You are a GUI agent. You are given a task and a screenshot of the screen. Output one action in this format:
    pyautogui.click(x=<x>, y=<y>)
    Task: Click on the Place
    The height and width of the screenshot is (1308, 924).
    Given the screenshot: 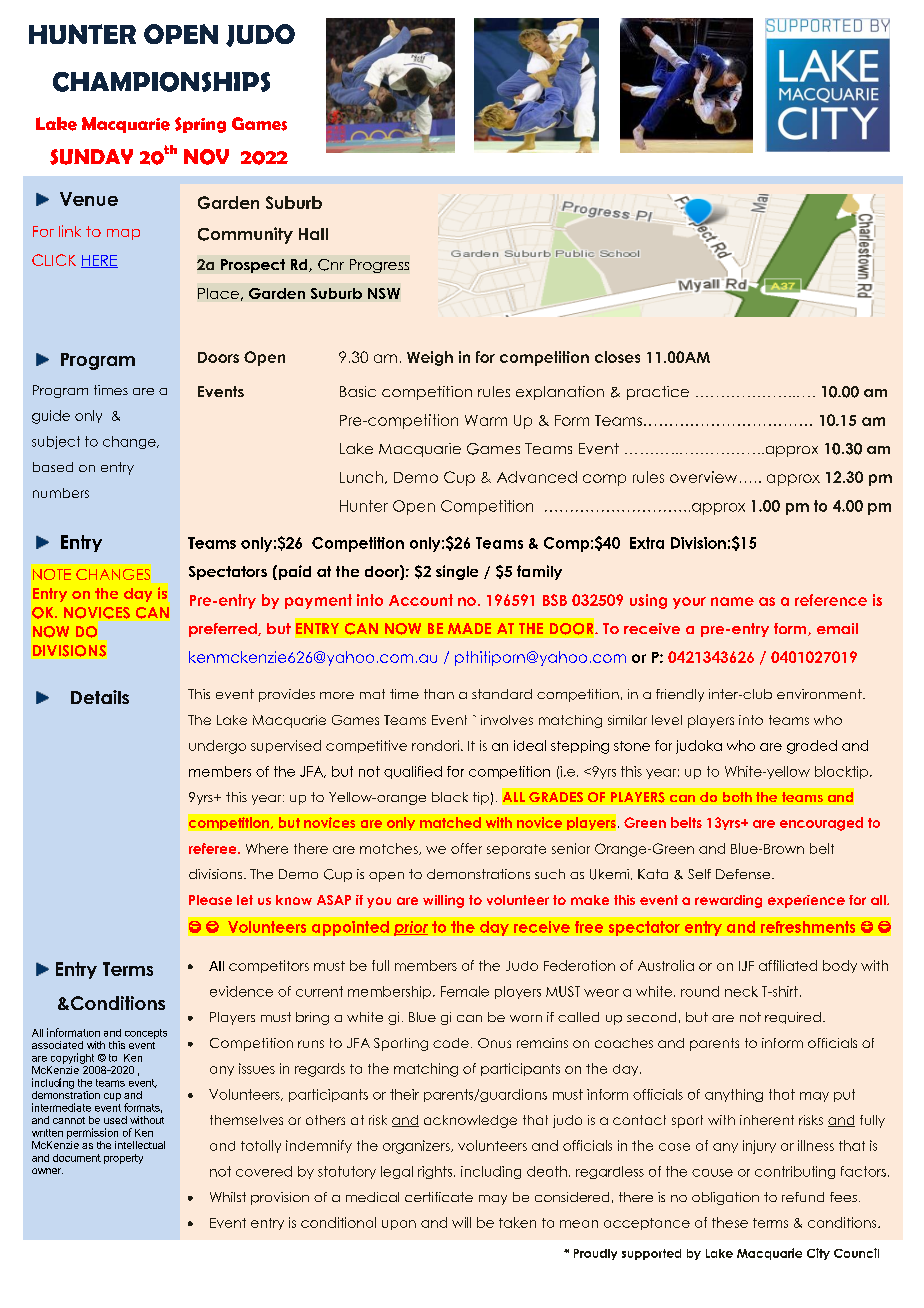 What is the action you would take?
    pyautogui.click(x=218, y=293)
